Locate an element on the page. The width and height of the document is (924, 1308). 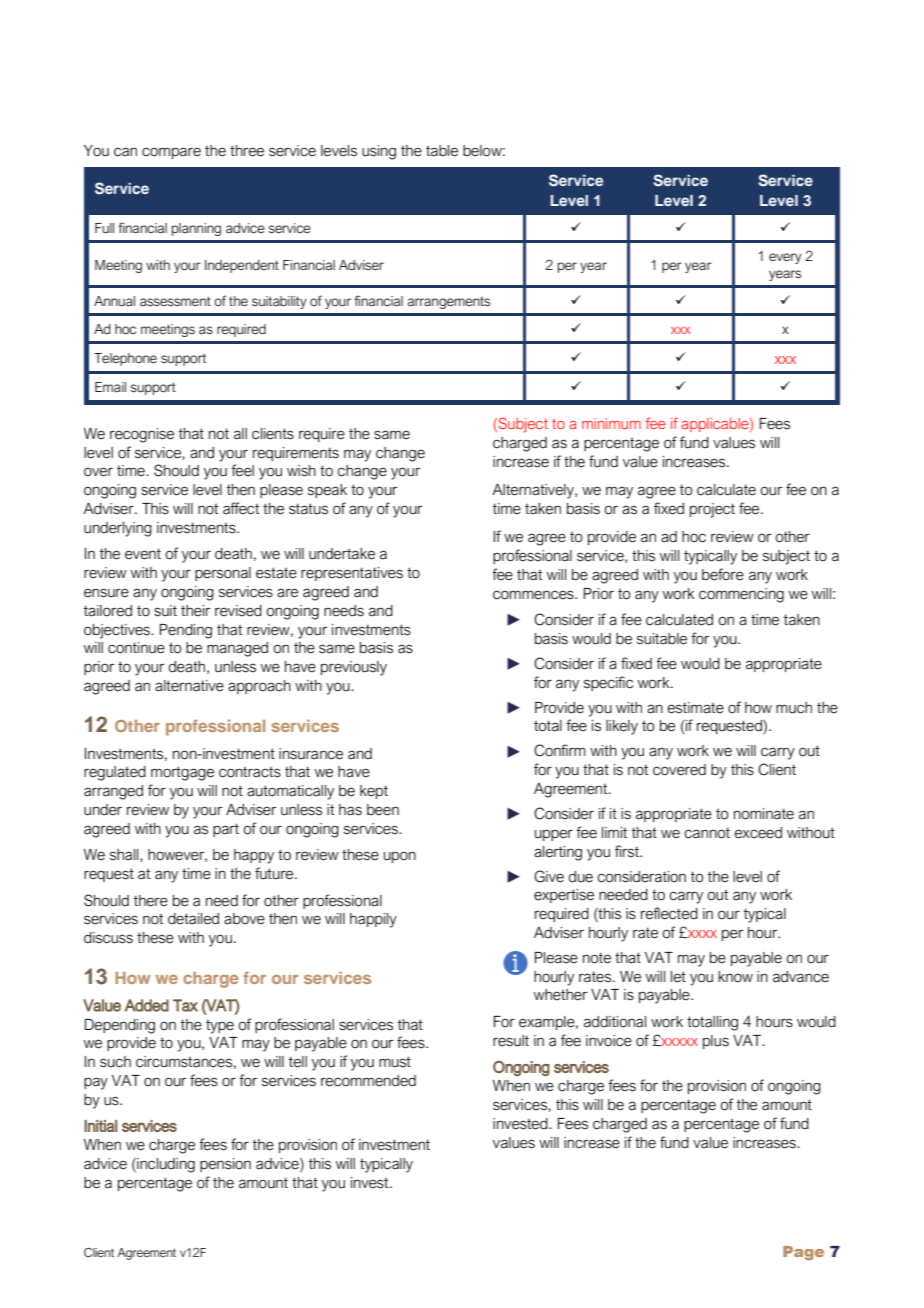
pension is located at coordinates (225, 1165).
